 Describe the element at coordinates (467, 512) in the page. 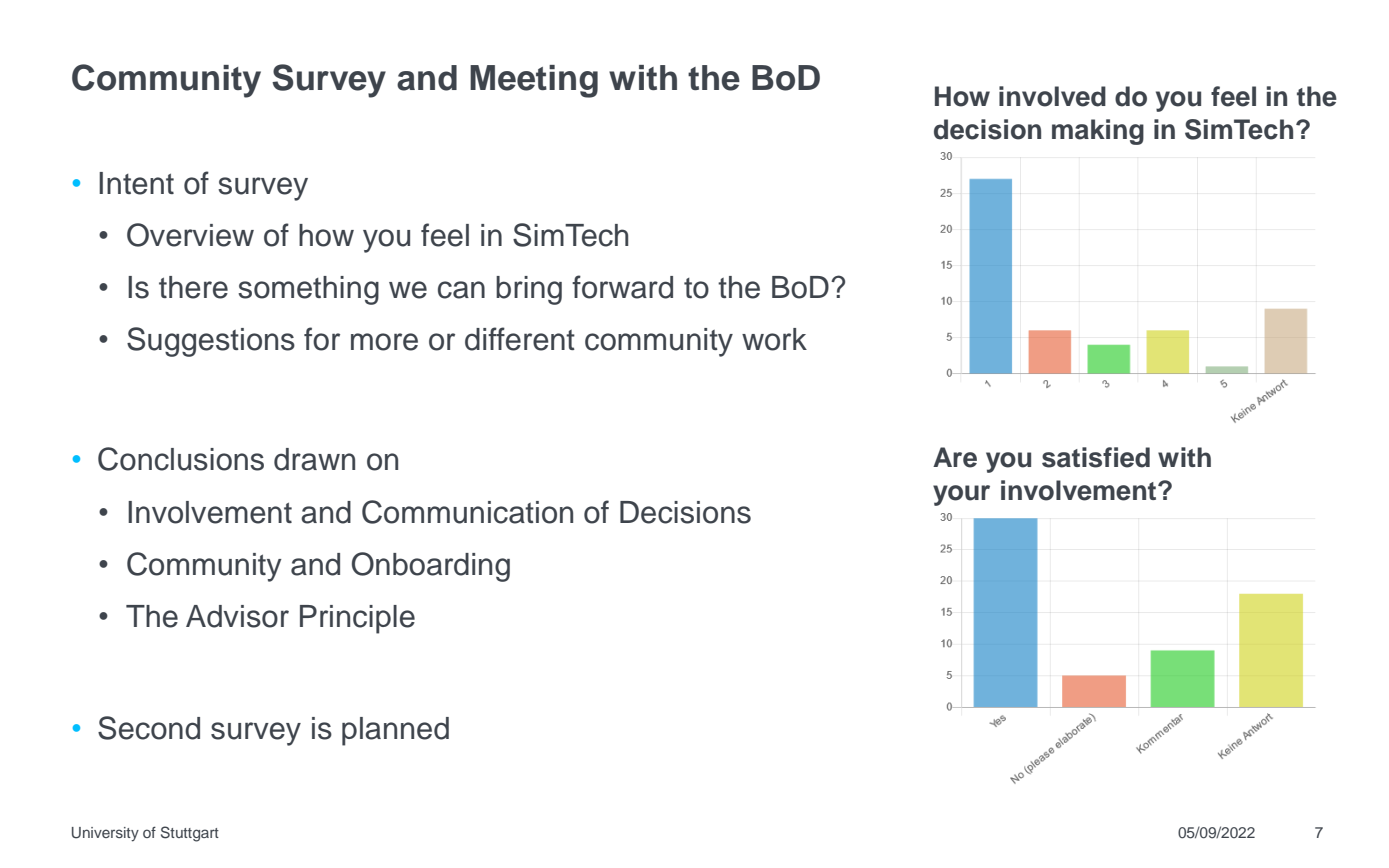

I see `Communication` at that location.
